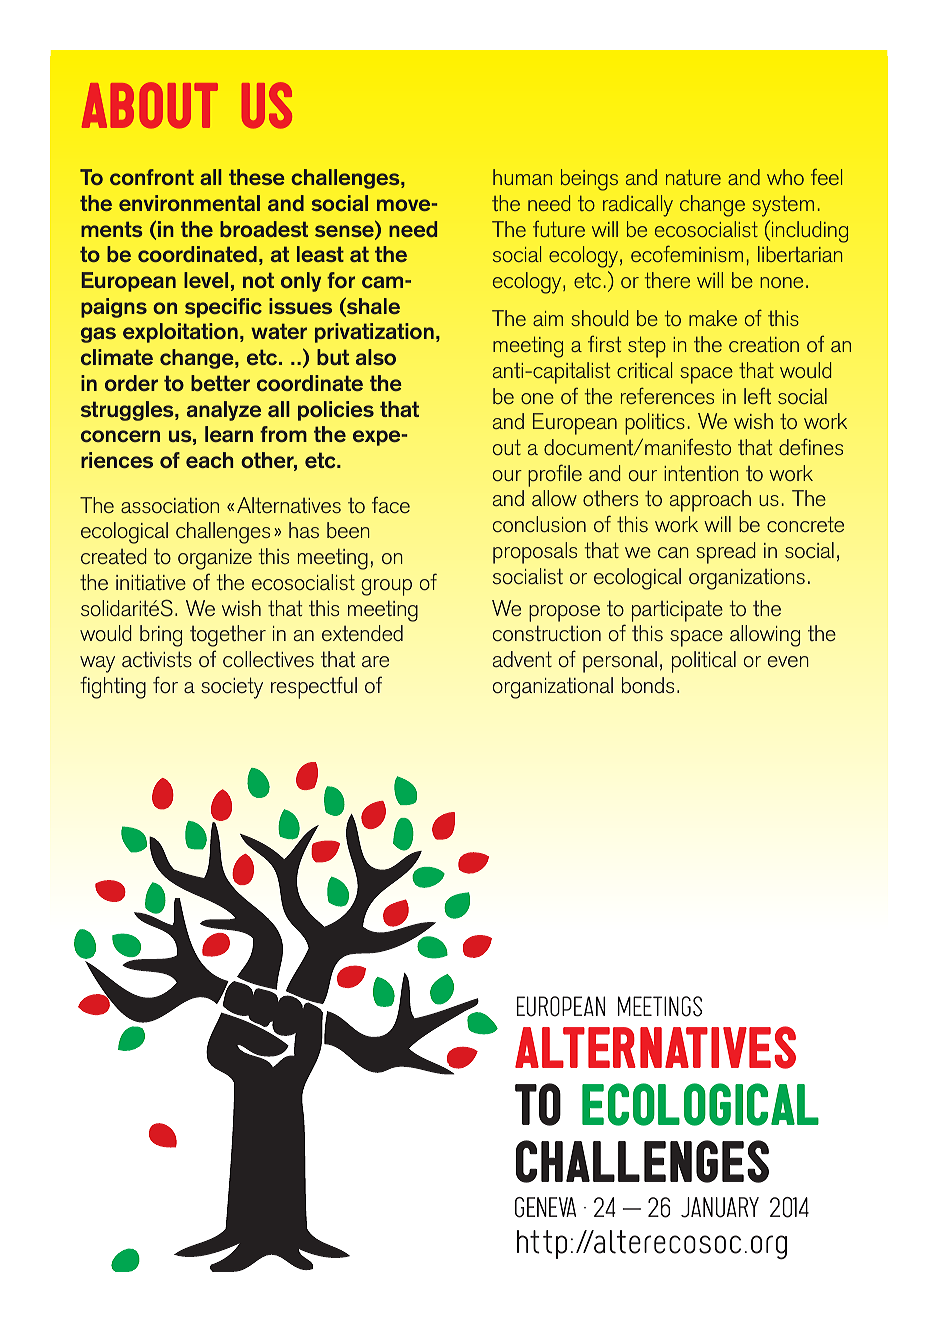 This screenshot has width=938, height=1331. Describe the element at coordinates (693, 177) in the screenshot. I see `nature` at that location.
